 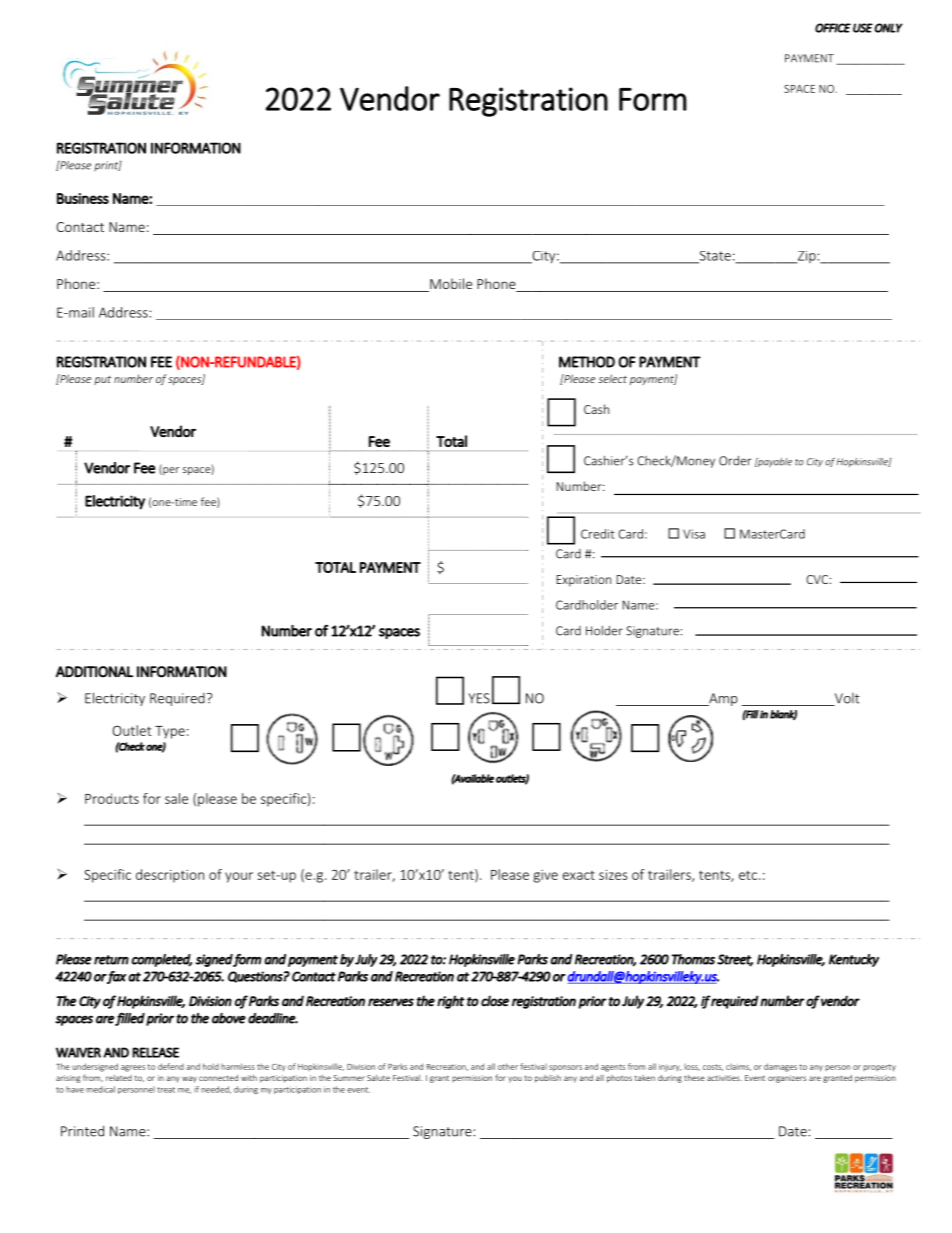 What do you see at coordinates (545, 876) in the screenshot?
I see `give` at bounding box center [545, 876].
